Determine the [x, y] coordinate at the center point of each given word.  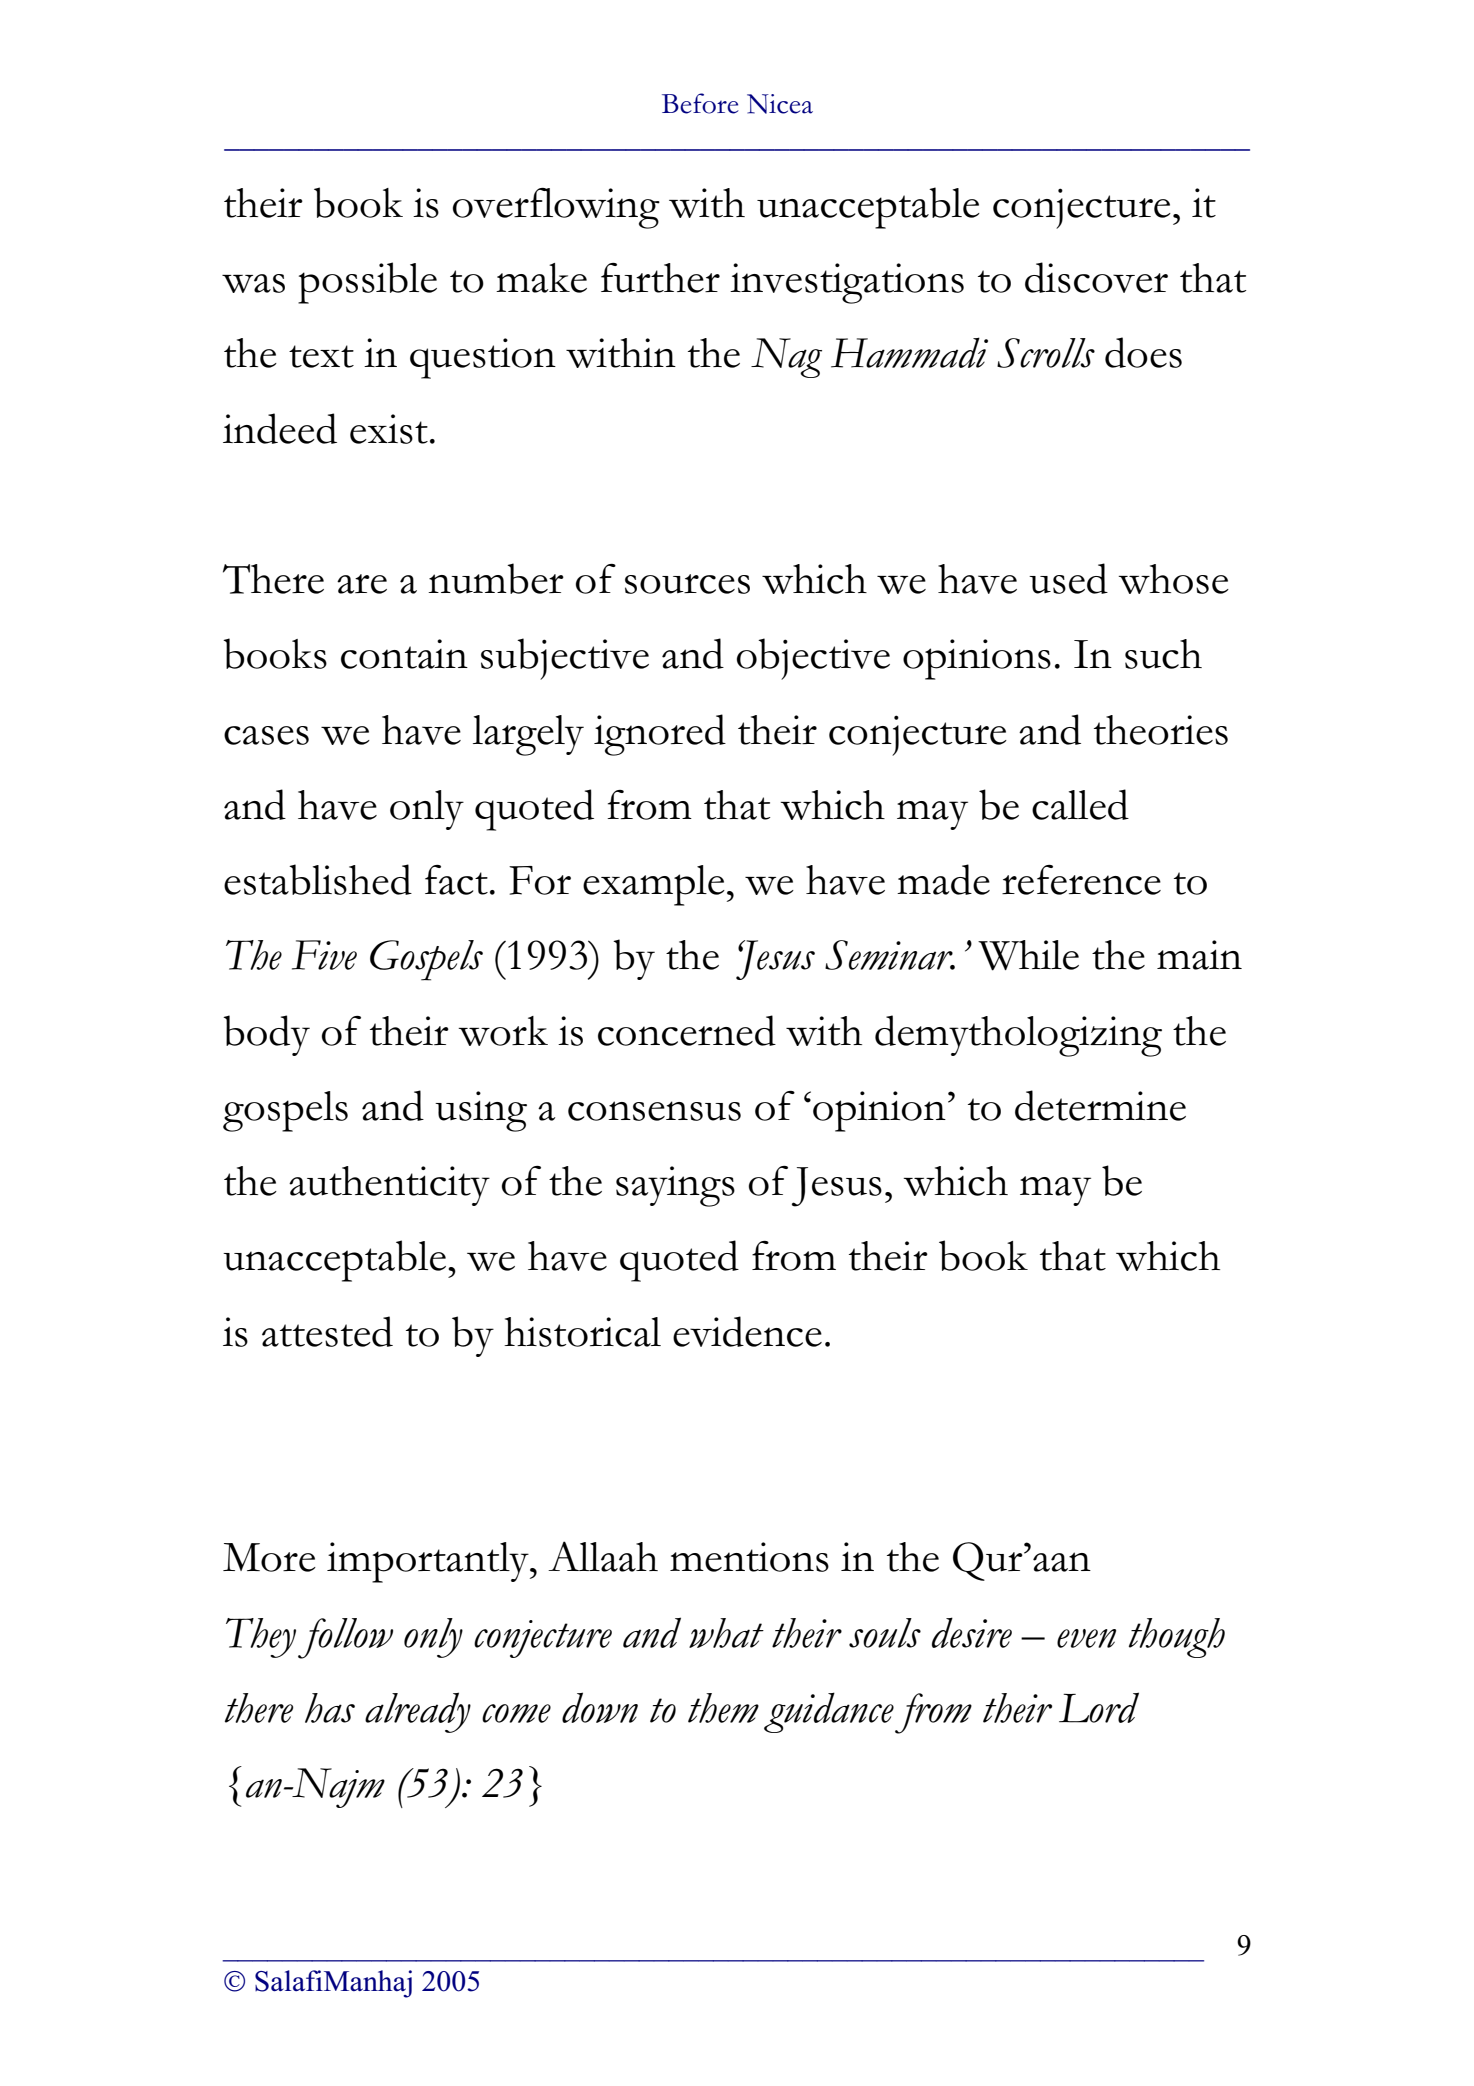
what [726, 1633]
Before [700, 103]
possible [367, 283]
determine [1100, 1105]
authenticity [389, 1186]
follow [345, 1638]
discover [1096, 277]
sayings [675, 1186]
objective [813, 659]
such [1163, 654]
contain [404, 654]
